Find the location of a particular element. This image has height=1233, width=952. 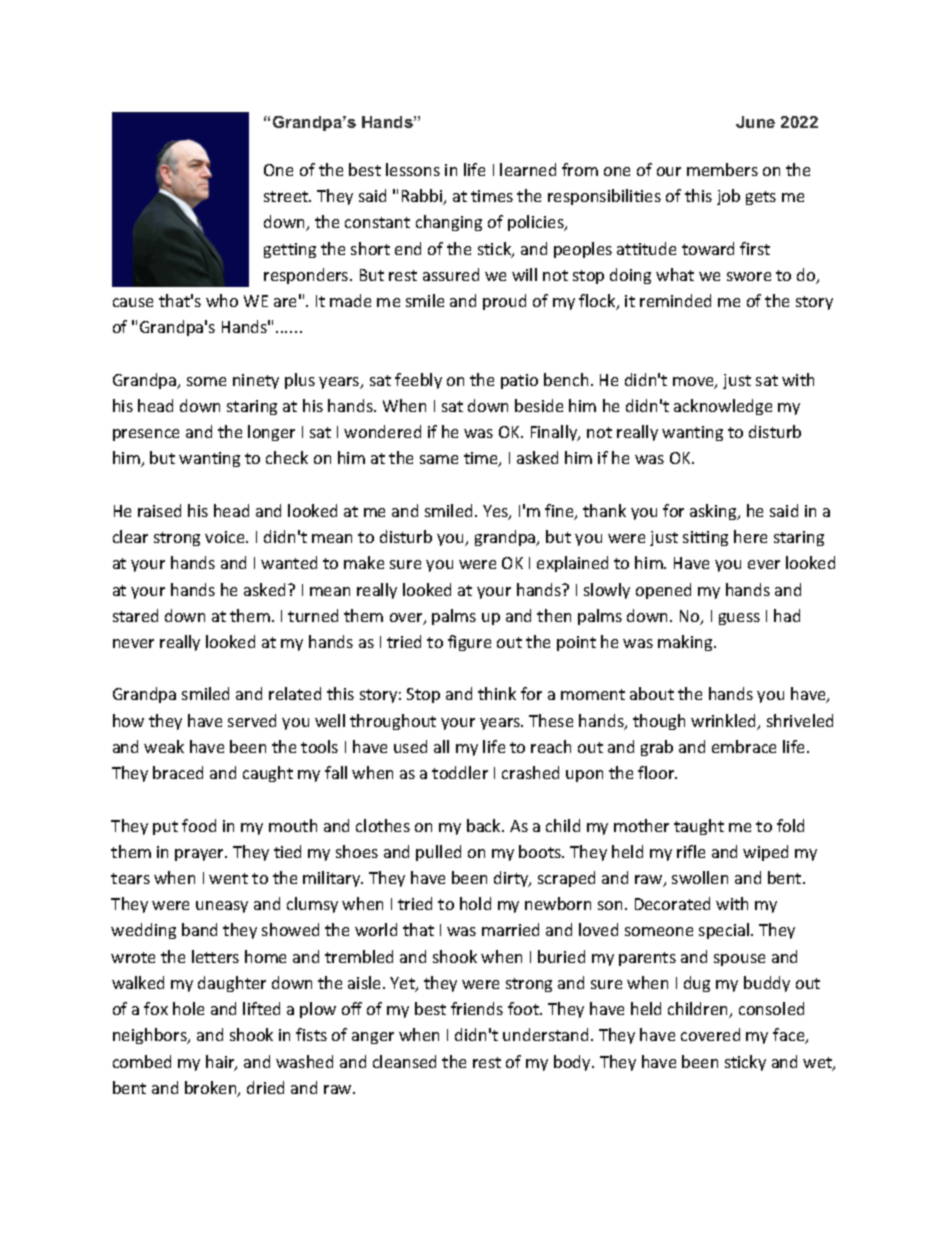

lessons is located at coordinates (413, 169).
